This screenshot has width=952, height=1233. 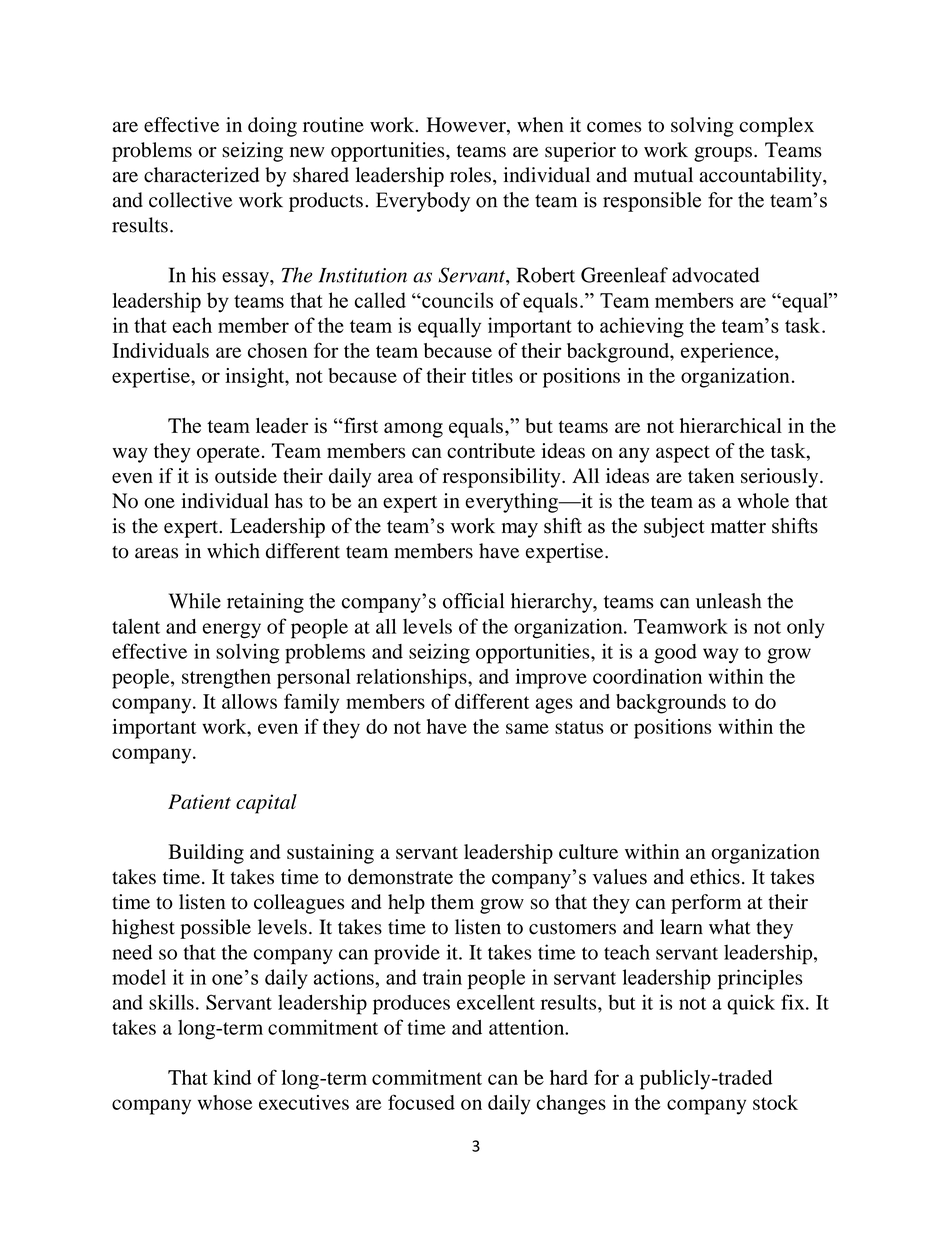 What do you see at coordinates (715, 877) in the screenshot?
I see `ethics` at bounding box center [715, 877].
